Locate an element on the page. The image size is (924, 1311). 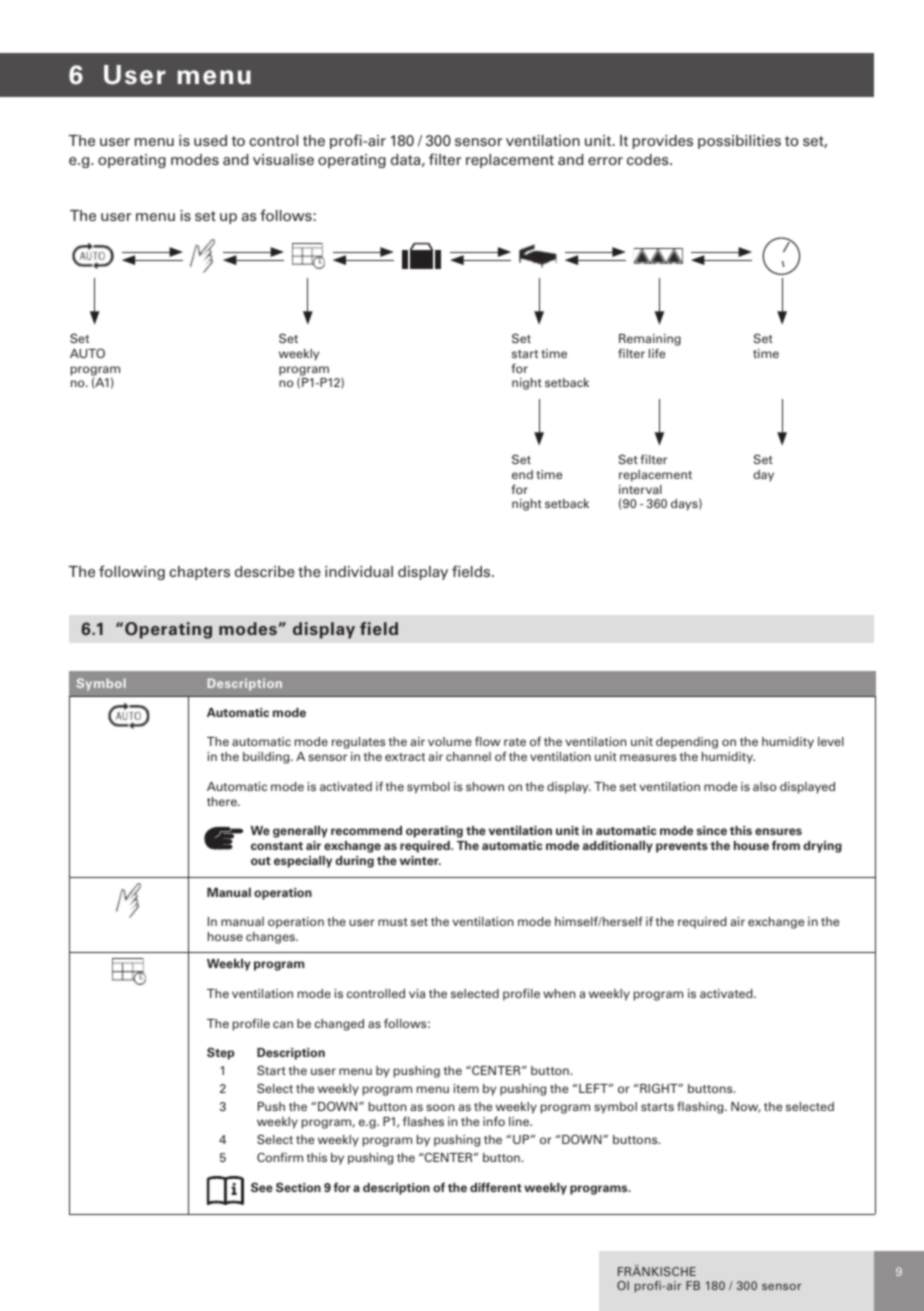
See is located at coordinates (262, 1187).
